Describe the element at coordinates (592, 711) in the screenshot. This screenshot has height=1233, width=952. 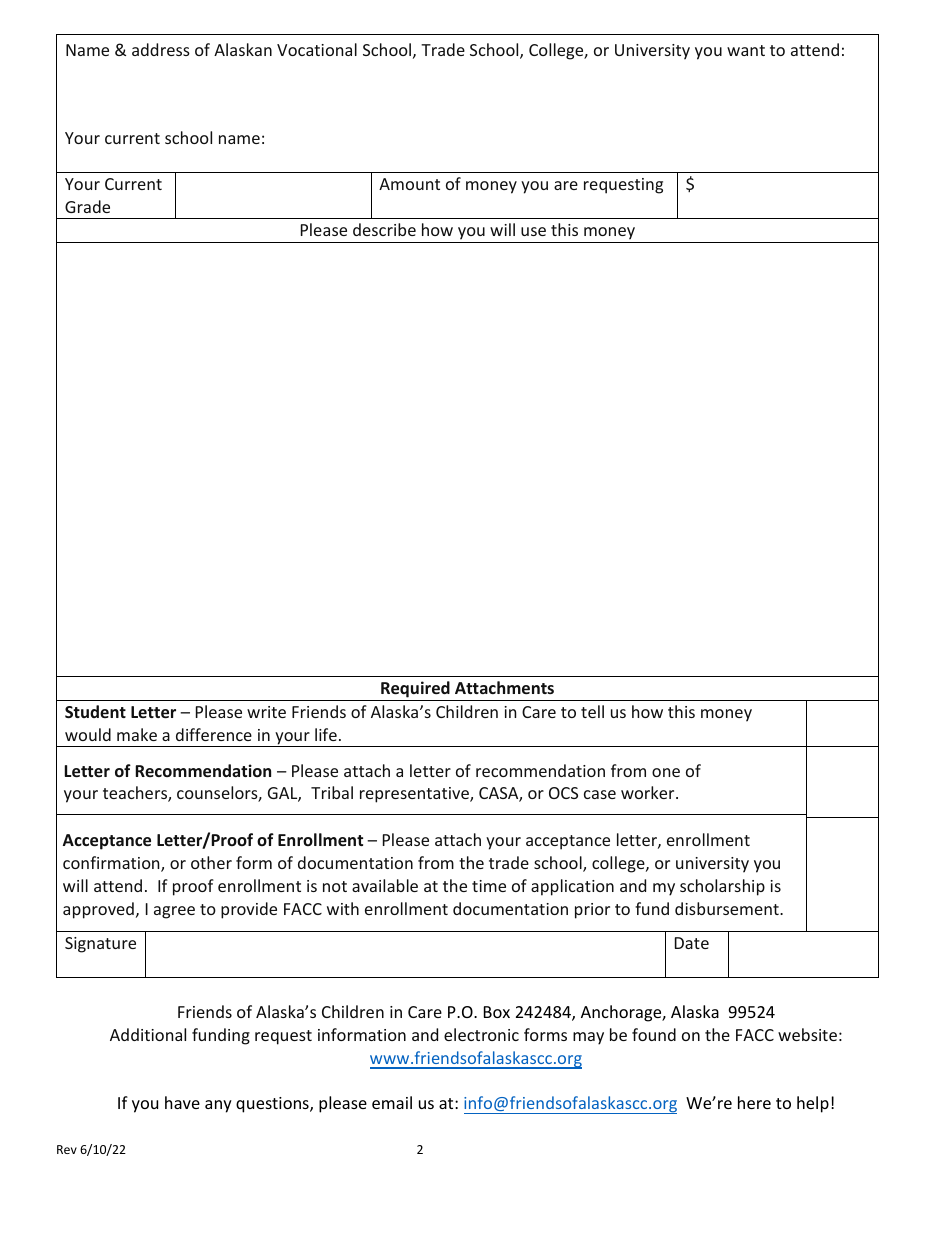
I see `tell` at that location.
